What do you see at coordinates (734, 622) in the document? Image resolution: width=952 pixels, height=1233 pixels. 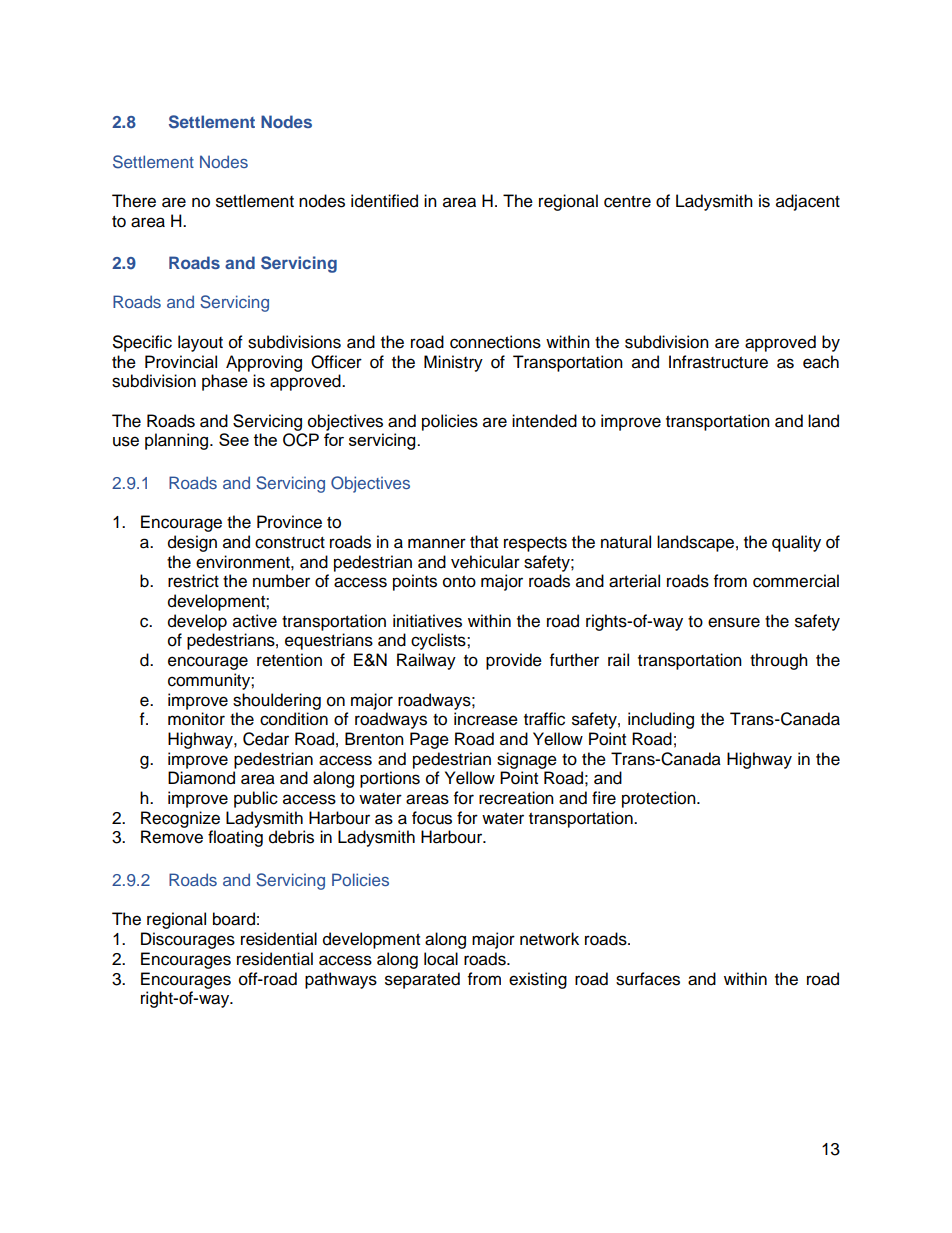 I see `ensure` at bounding box center [734, 622].
